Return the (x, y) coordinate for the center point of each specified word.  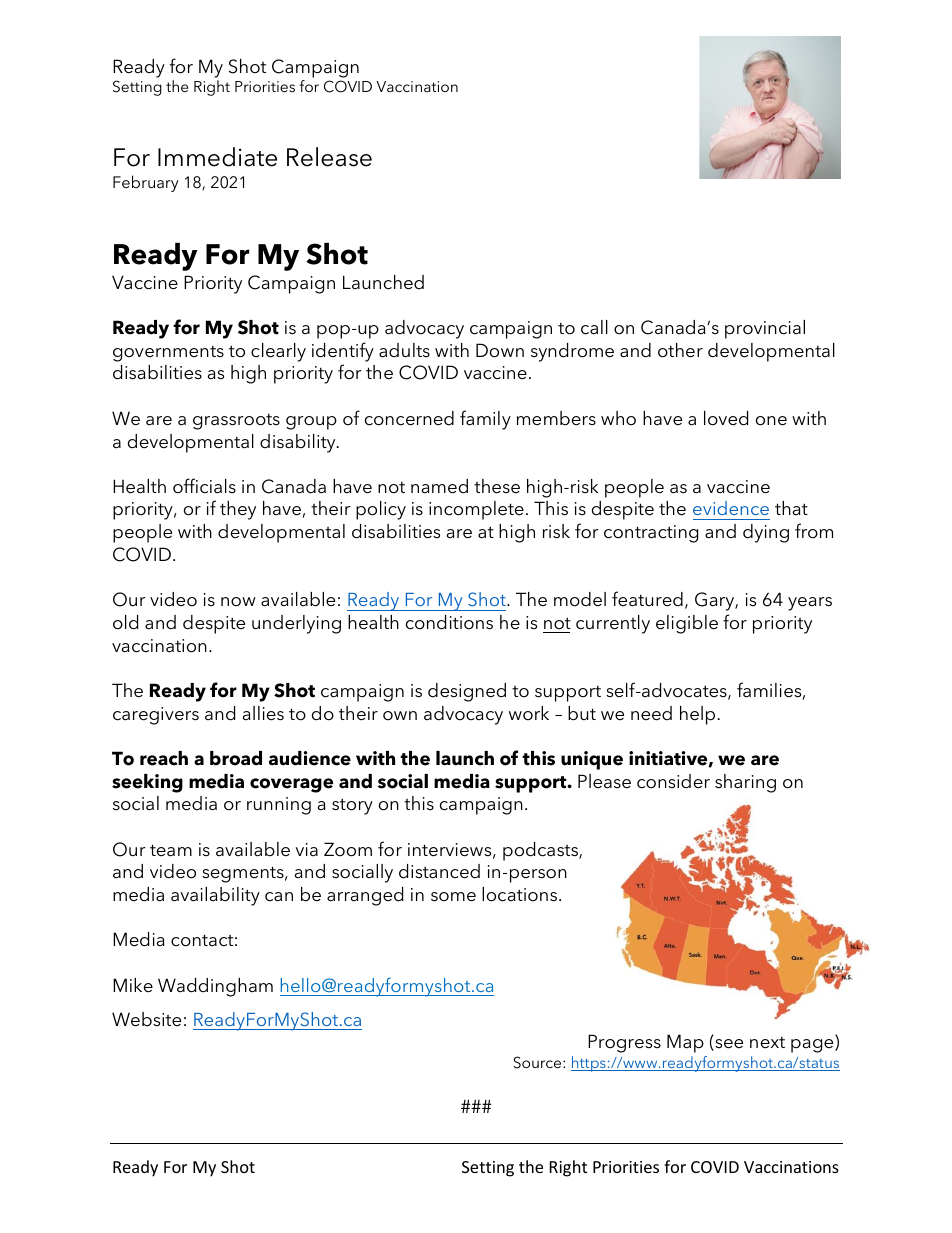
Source (539, 1062)
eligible (687, 624)
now (238, 602)
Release (329, 157)
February (146, 183)
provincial (765, 329)
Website (146, 1019)
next (767, 1043)
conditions (449, 622)
